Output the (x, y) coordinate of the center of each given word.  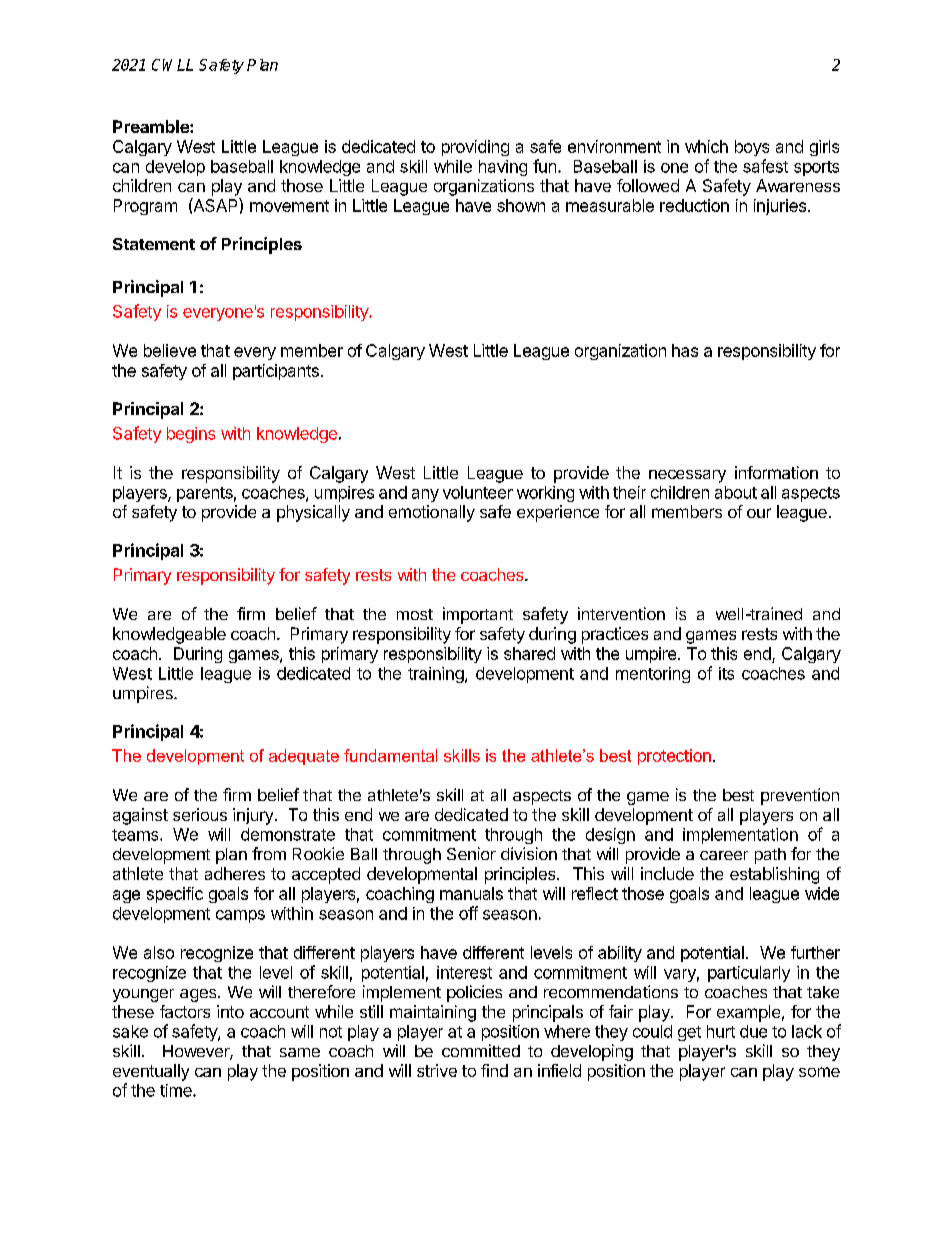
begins (191, 435)
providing (475, 148)
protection (674, 757)
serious (200, 814)
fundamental (390, 755)
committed (481, 1050)
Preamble (152, 126)
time (177, 1090)
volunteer (478, 492)
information (776, 472)
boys (752, 148)
